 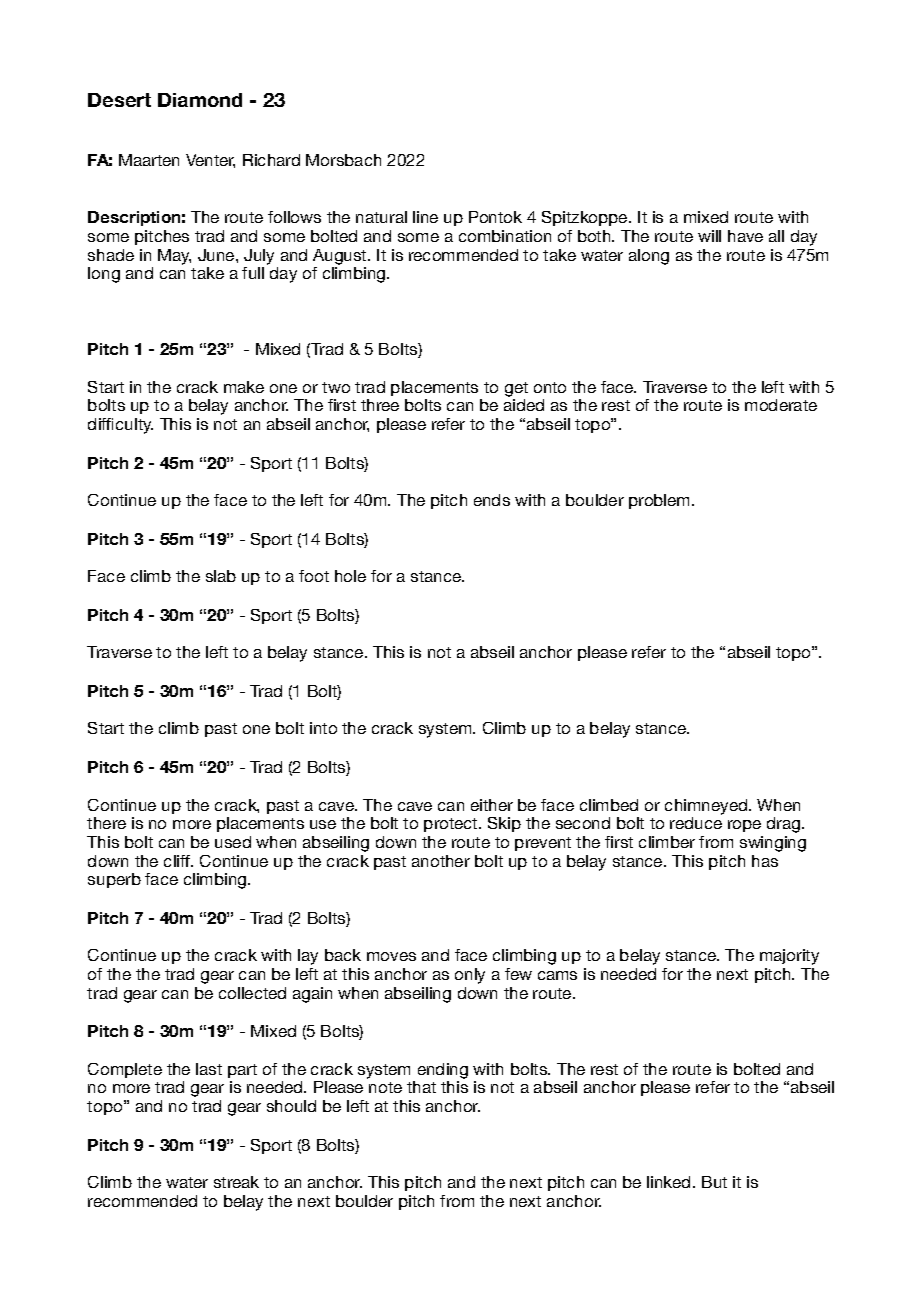 What do you see at coordinates (210, 161) in the document?
I see `Venter` at bounding box center [210, 161].
